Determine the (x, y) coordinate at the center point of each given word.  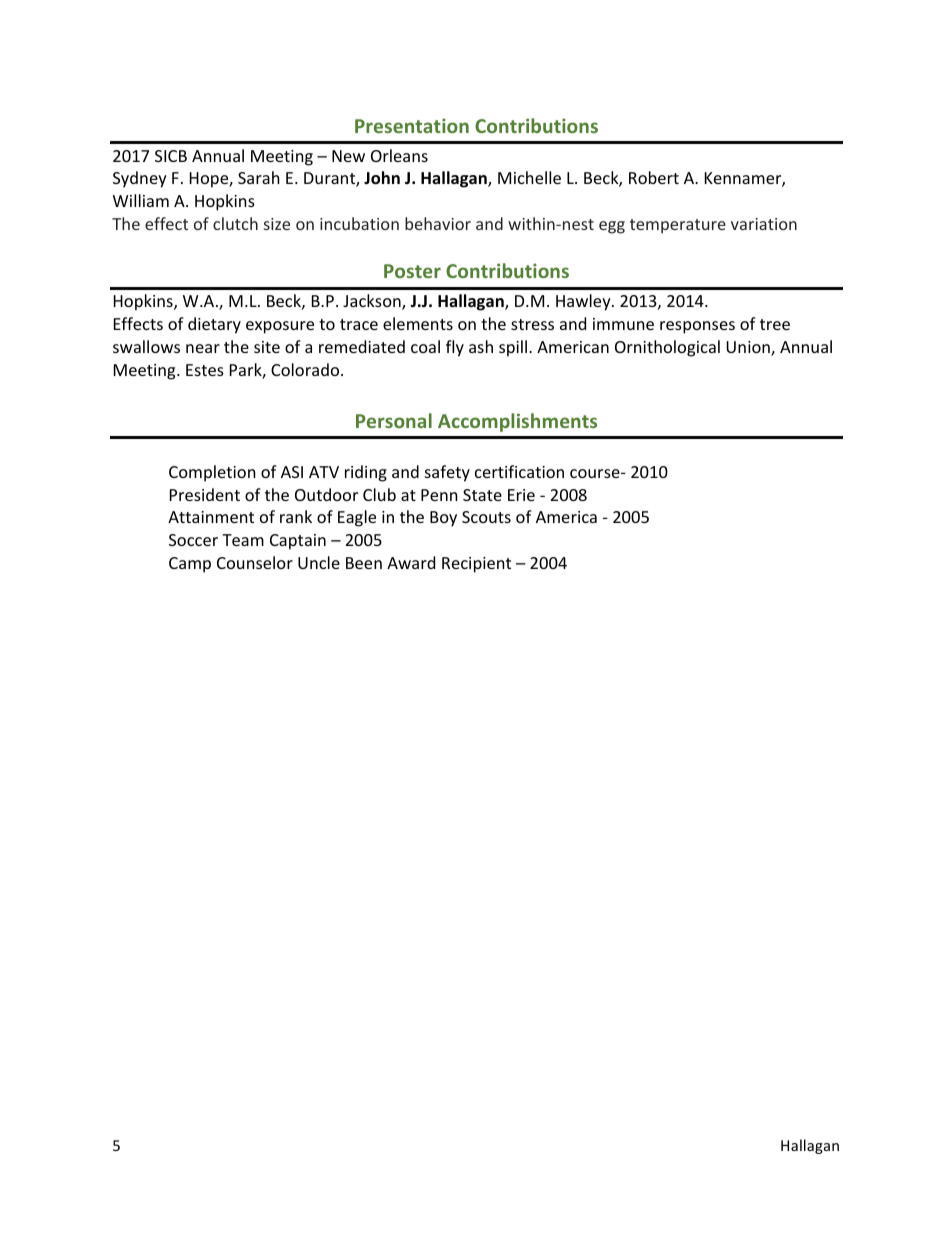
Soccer (193, 540)
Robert (654, 177)
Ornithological (667, 348)
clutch (235, 223)
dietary (214, 325)
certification (519, 471)
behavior (438, 223)
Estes (205, 370)
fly (455, 348)
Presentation (412, 125)
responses (697, 327)
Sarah (259, 177)
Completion (212, 473)
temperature (678, 226)
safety (447, 473)
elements (418, 323)
